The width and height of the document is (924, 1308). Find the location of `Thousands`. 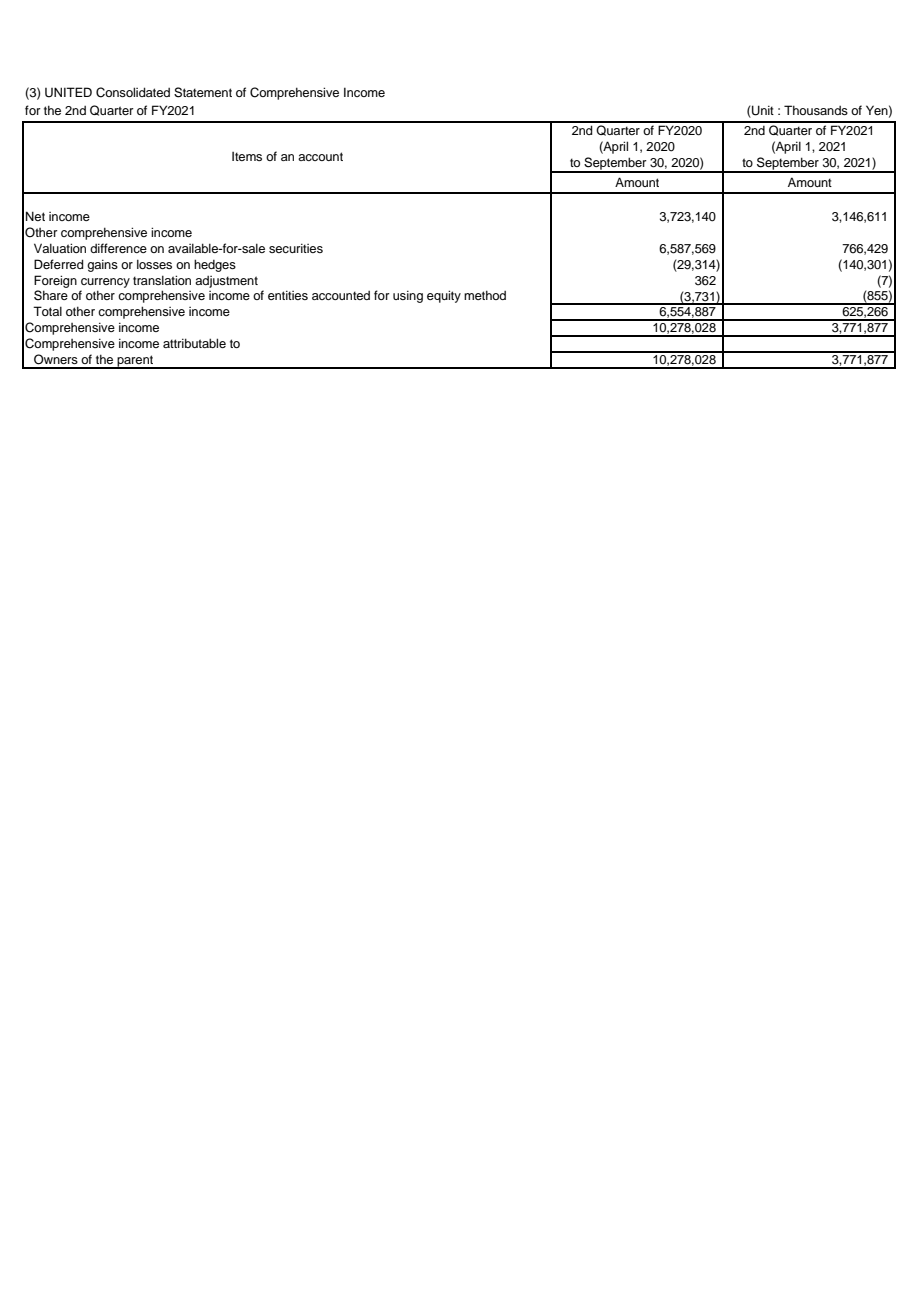

Thousands is located at coordinates (816, 110).
